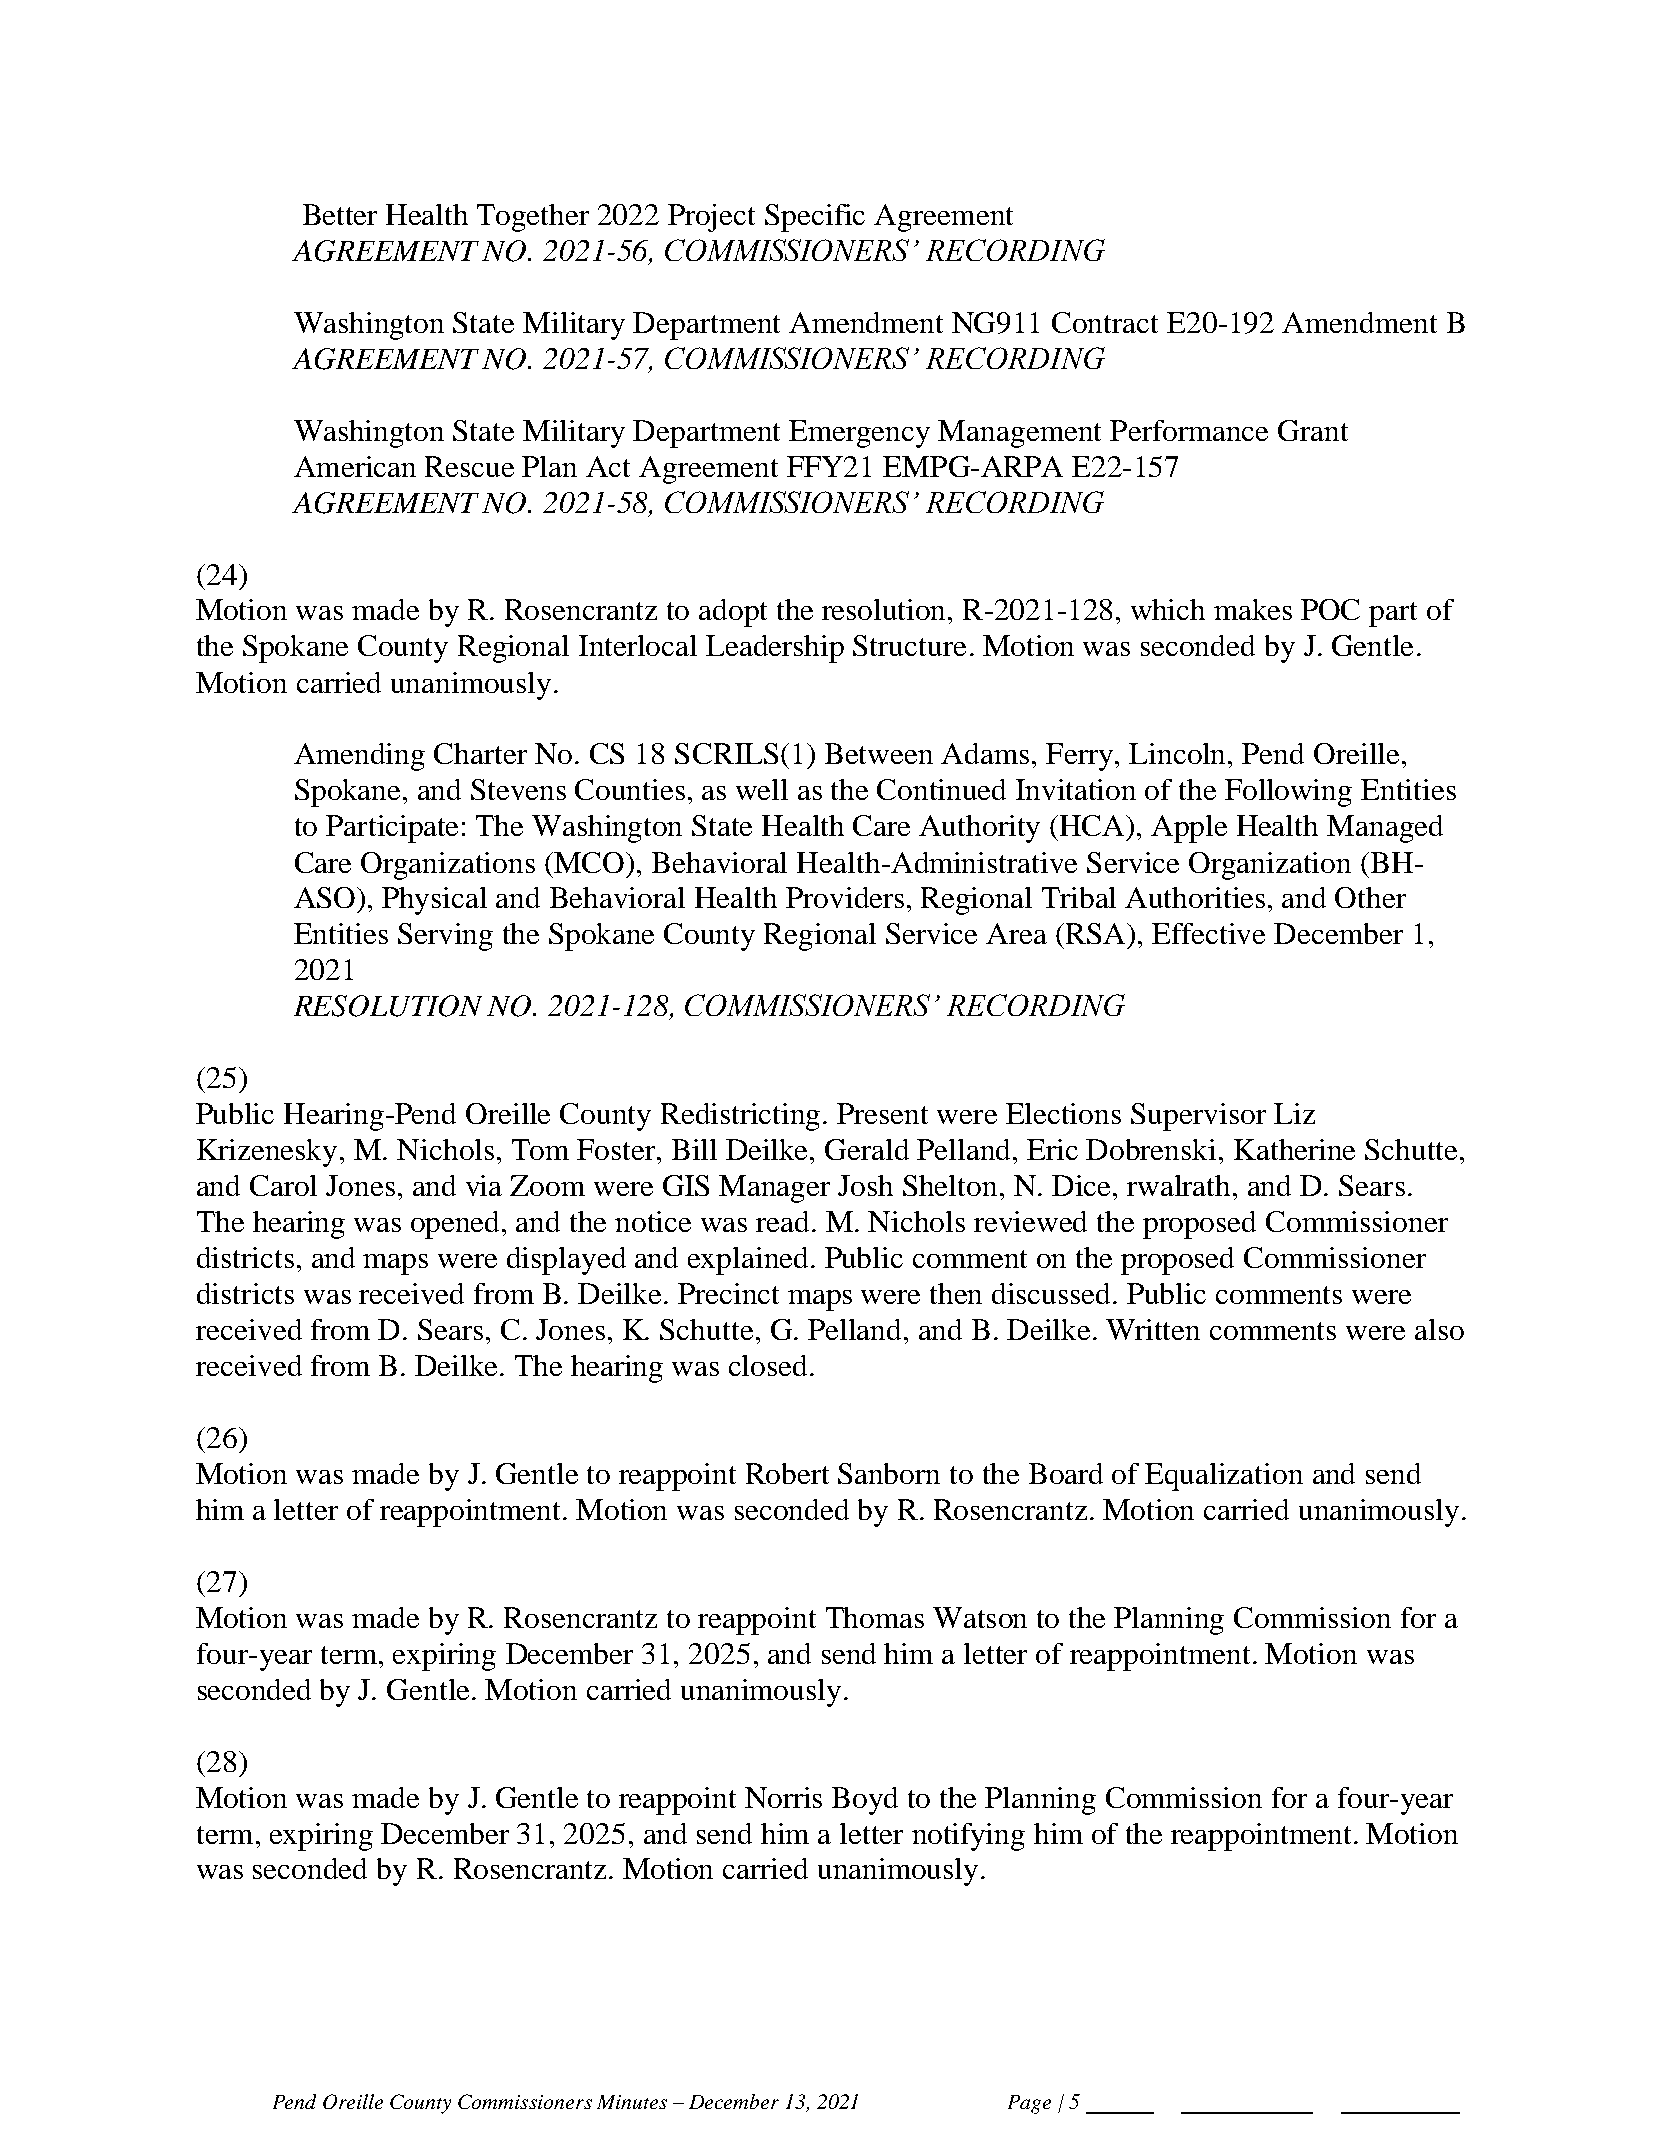 This page has width=1665, height=2154. I want to click on Katherine, so click(1294, 1149).
